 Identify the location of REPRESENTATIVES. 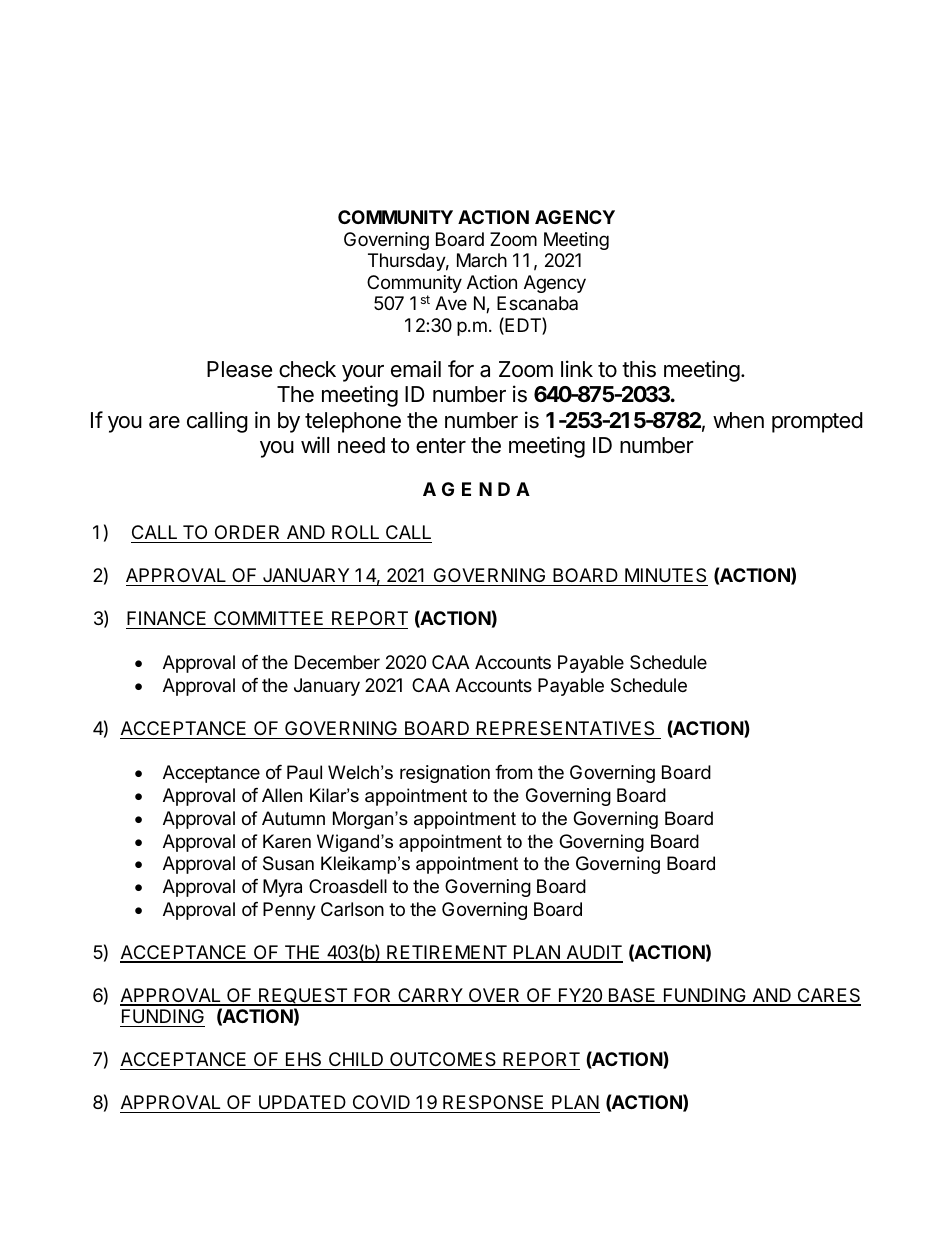
(565, 728).
